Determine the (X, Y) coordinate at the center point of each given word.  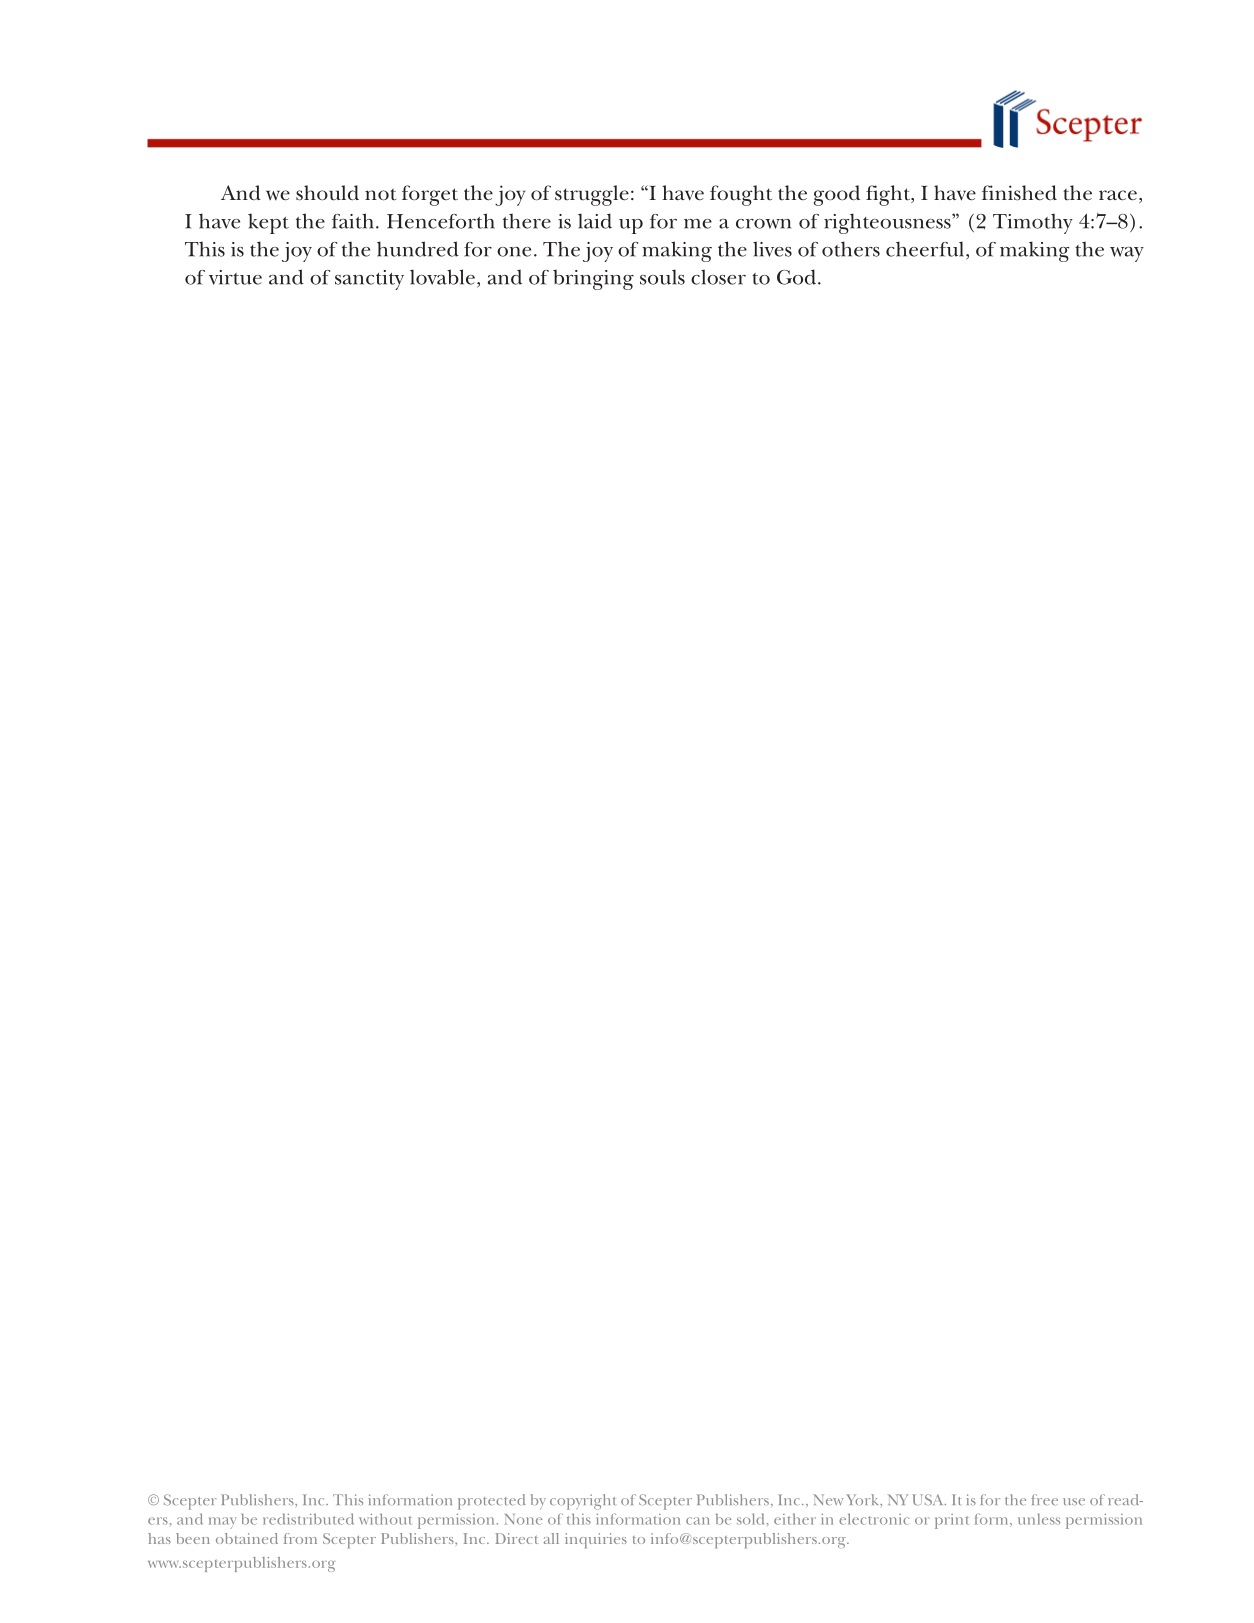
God (798, 277)
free (1045, 1499)
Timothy (1033, 224)
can (698, 1521)
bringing (593, 280)
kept (268, 224)
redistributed (308, 1519)
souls (662, 277)
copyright (583, 1502)
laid (595, 221)
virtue (235, 277)
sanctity (369, 280)
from (300, 1538)
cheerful (926, 250)
